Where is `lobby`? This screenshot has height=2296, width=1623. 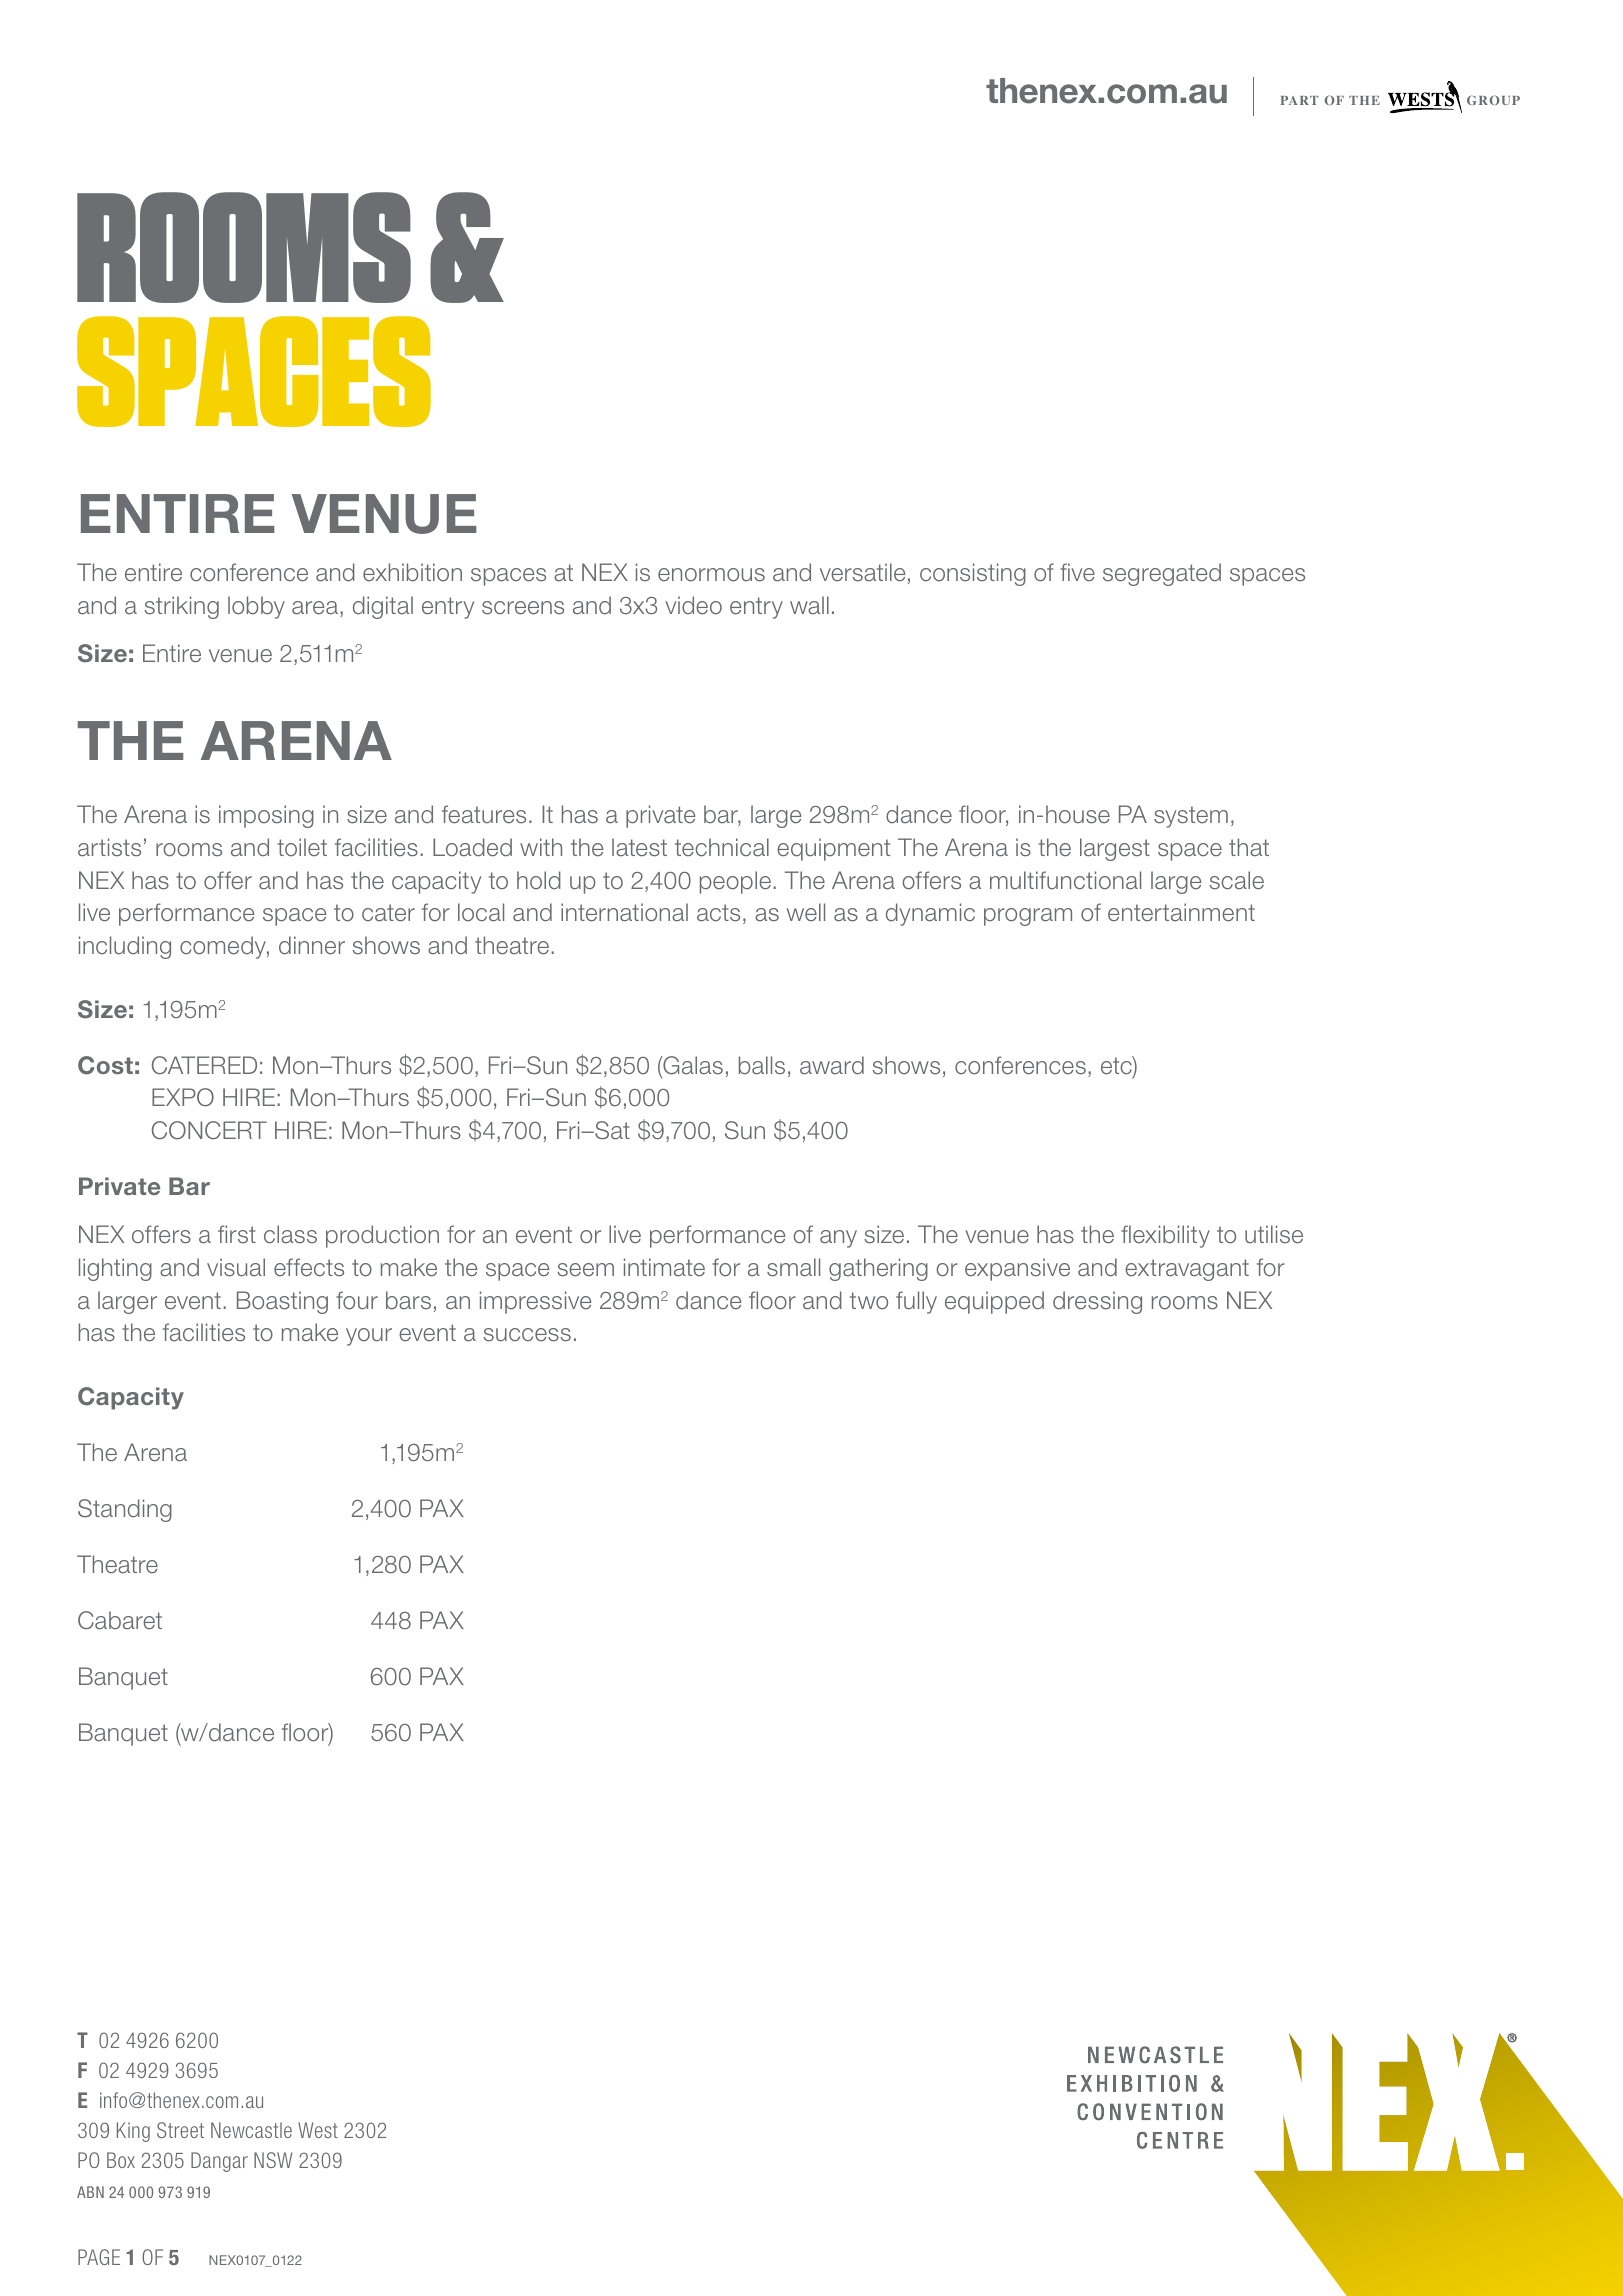 lobby is located at coordinates (256, 607).
